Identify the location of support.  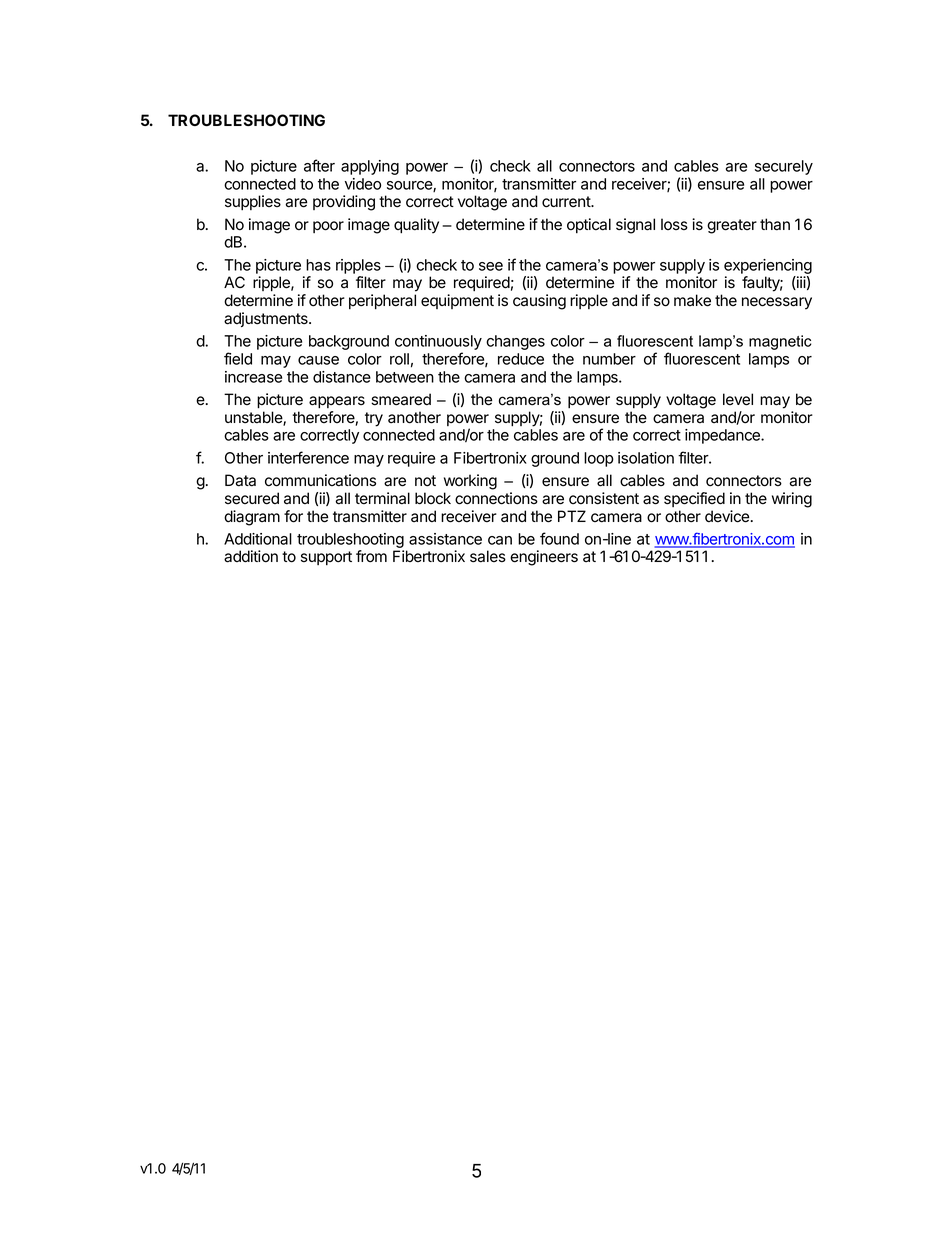
(326, 558).
